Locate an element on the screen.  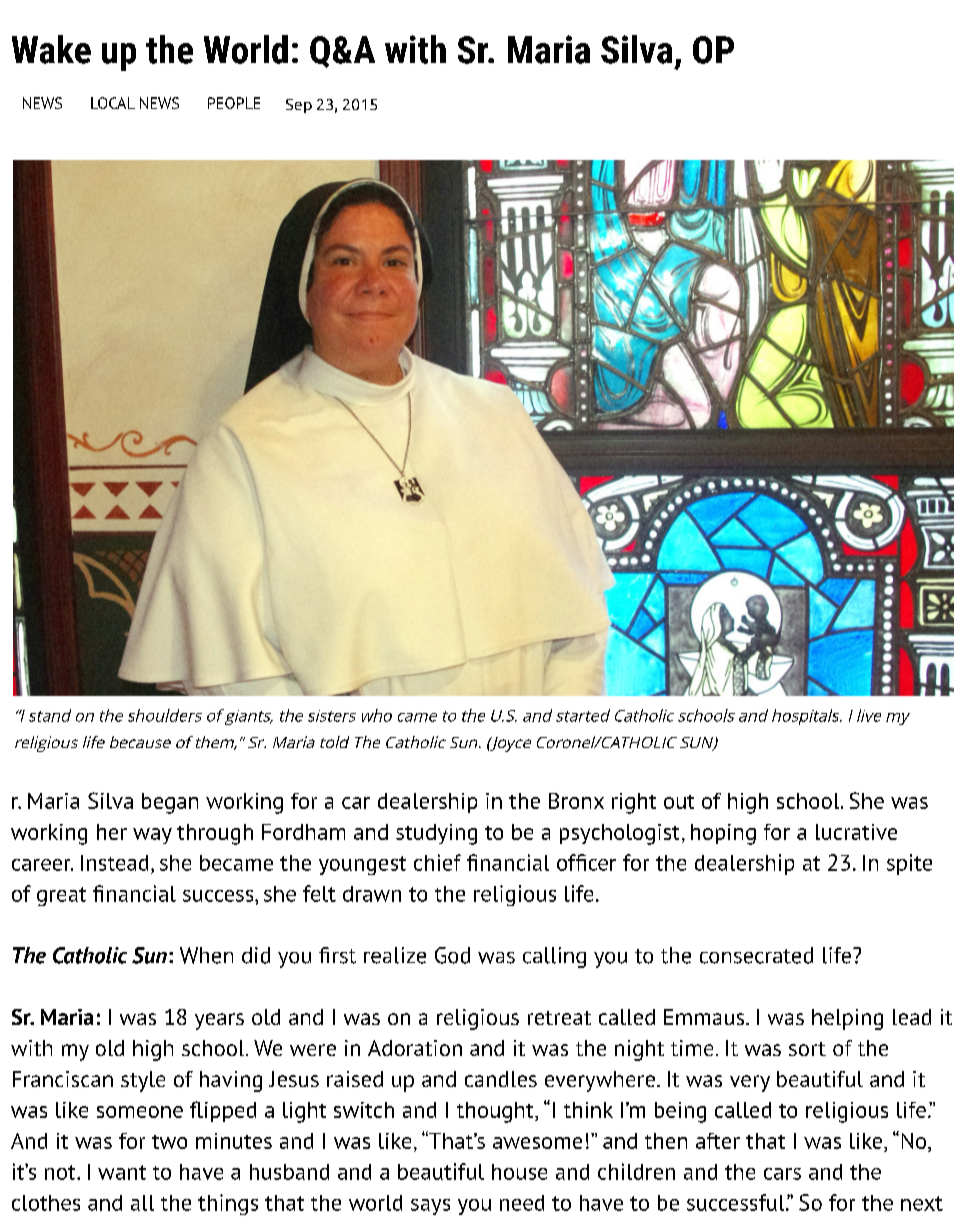
Bronx is located at coordinates (576, 801).
